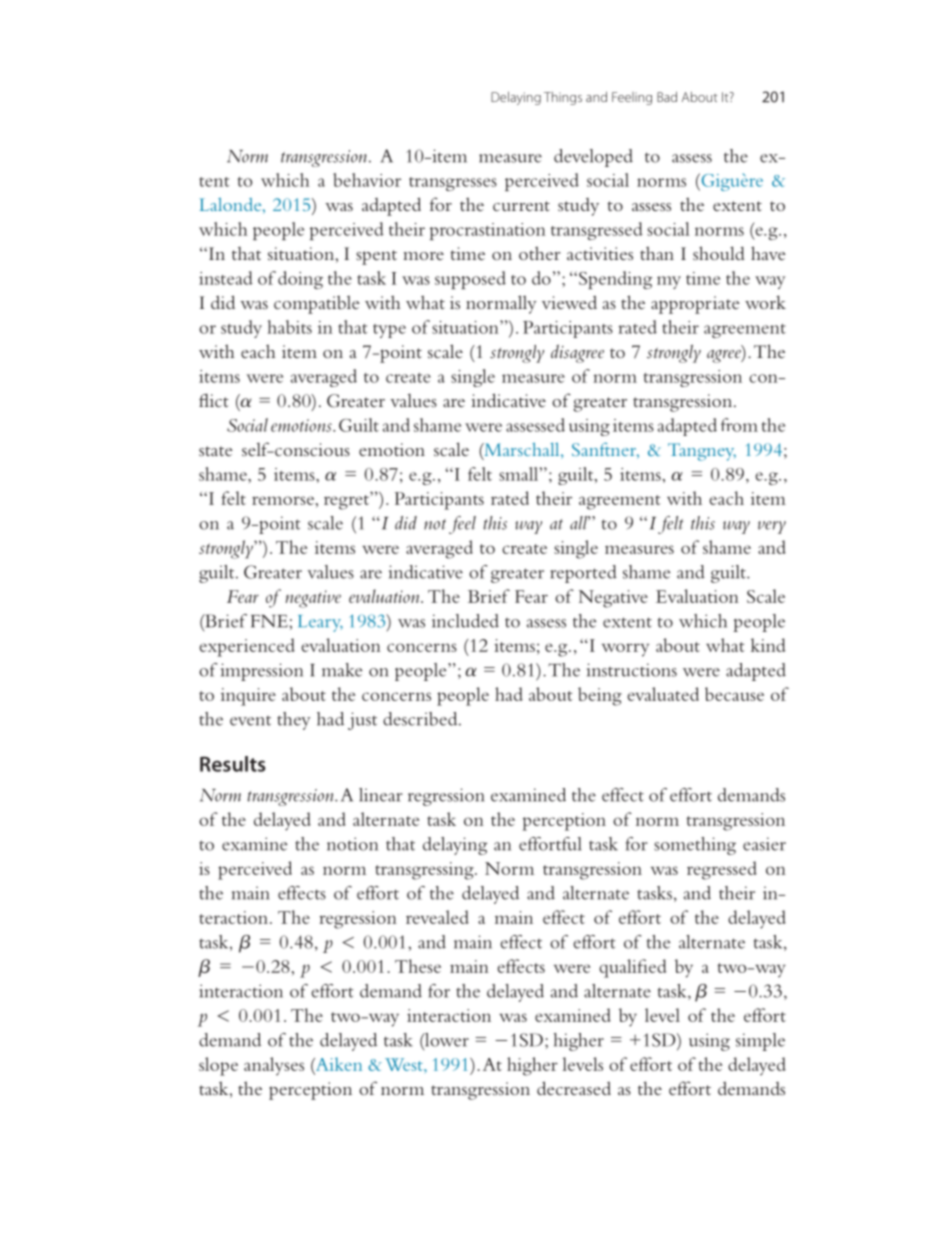 Image resolution: width=952 pixels, height=1233 pixels. Describe the element at coordinates (563, 98) in the screenshot. I see `Things` at that location.
